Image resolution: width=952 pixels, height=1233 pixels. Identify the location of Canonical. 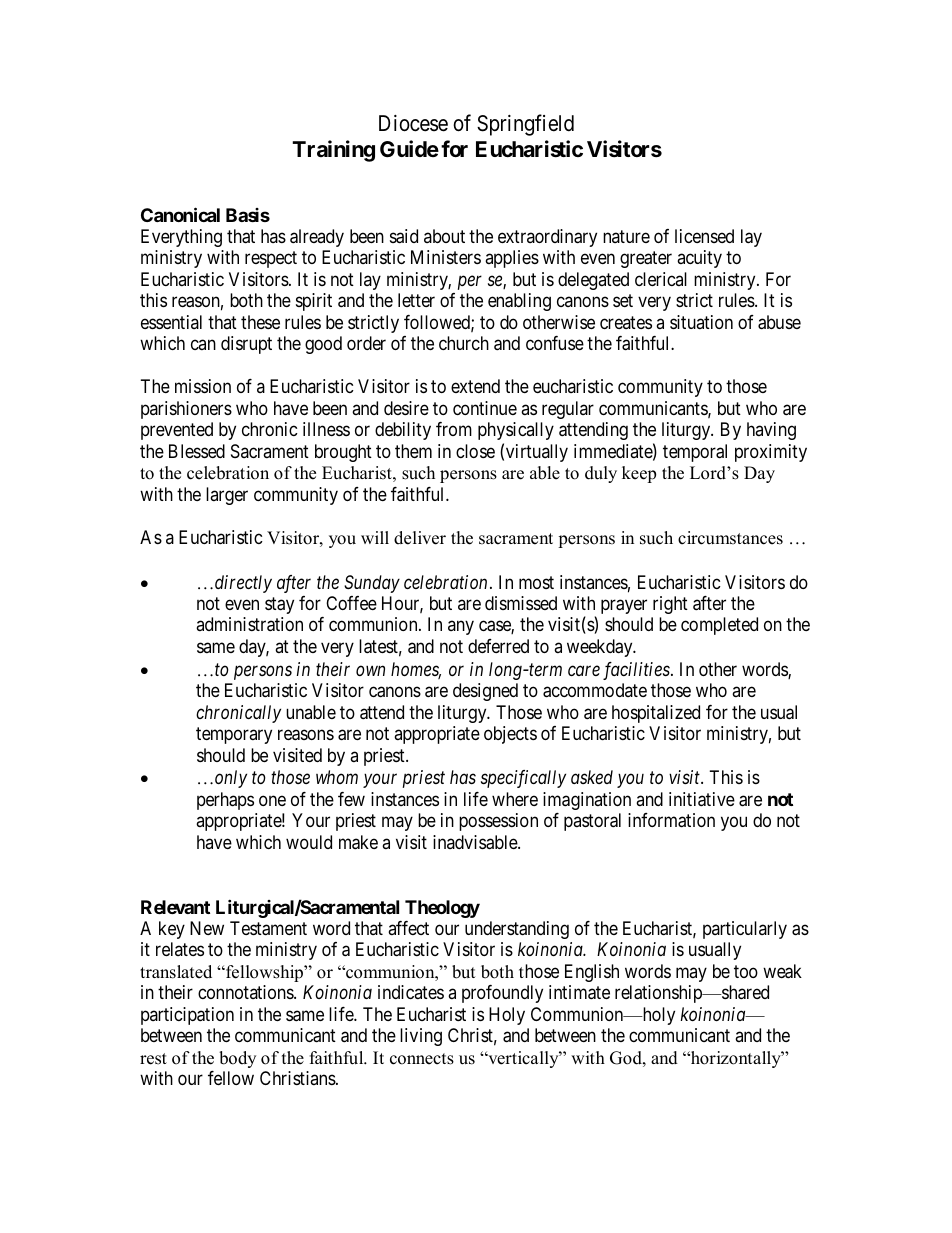
(180, 214).
